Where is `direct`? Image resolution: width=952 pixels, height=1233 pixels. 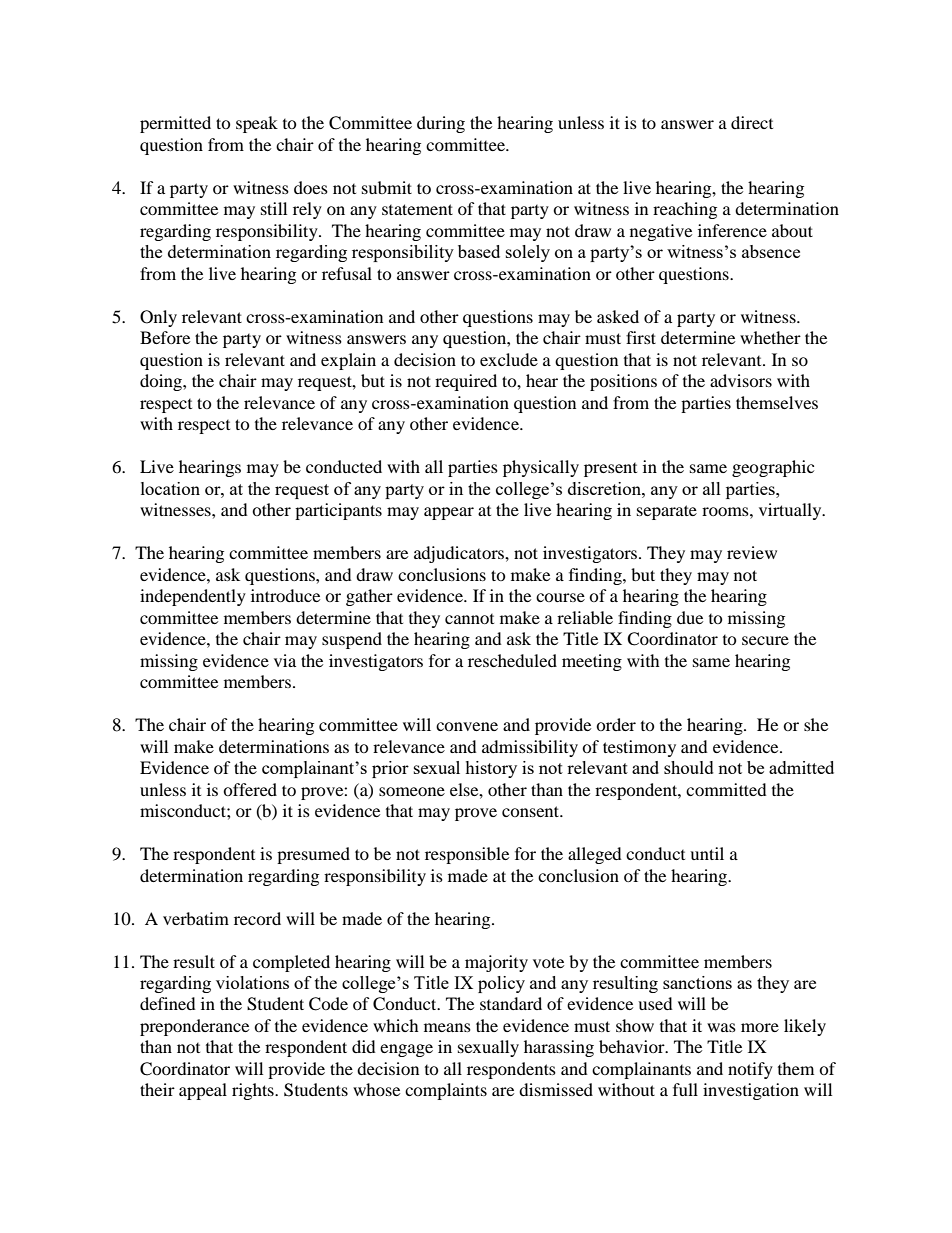
direct is located at coordinates (752, 122).
